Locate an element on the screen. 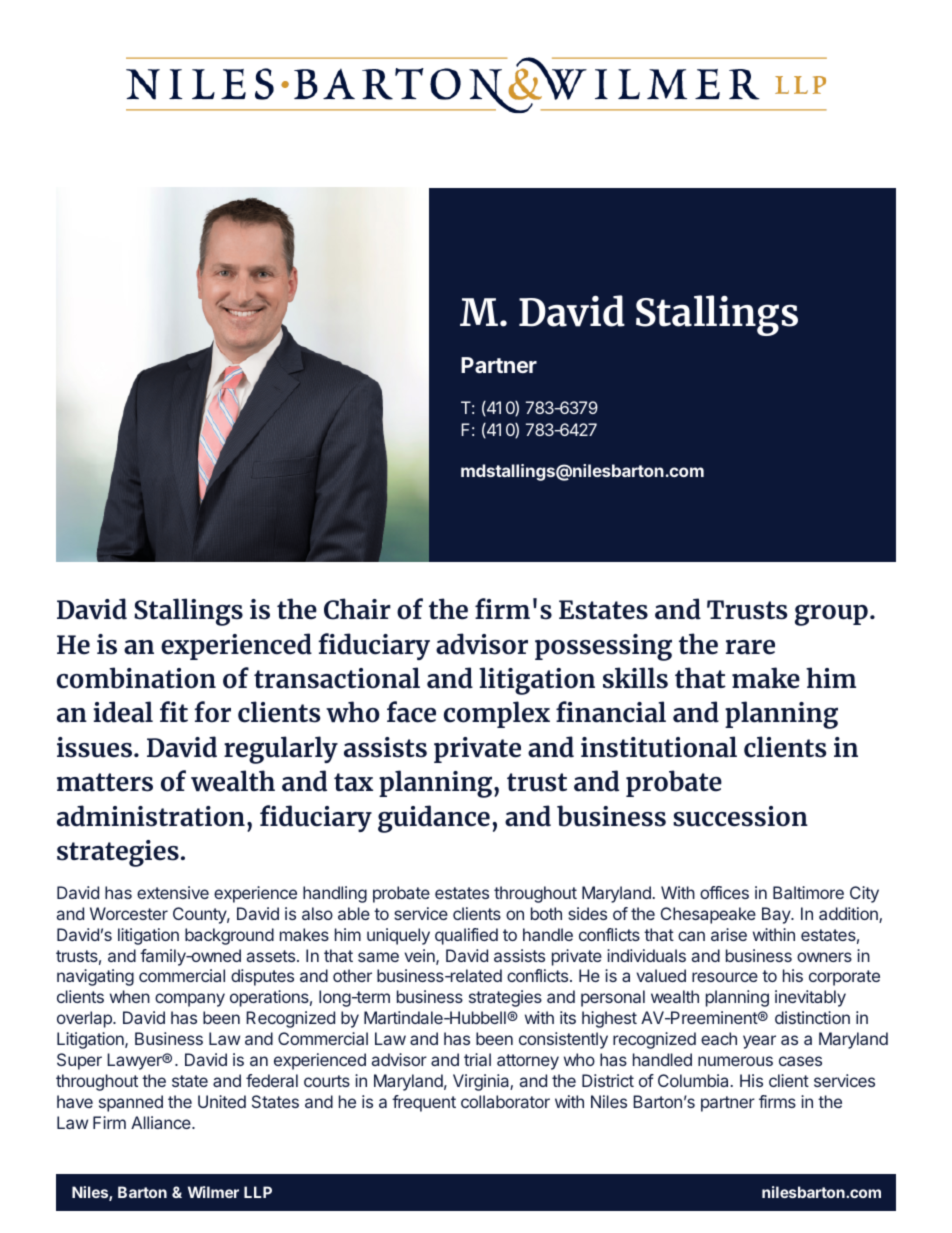  combination is located at coordinates (136, 678).
